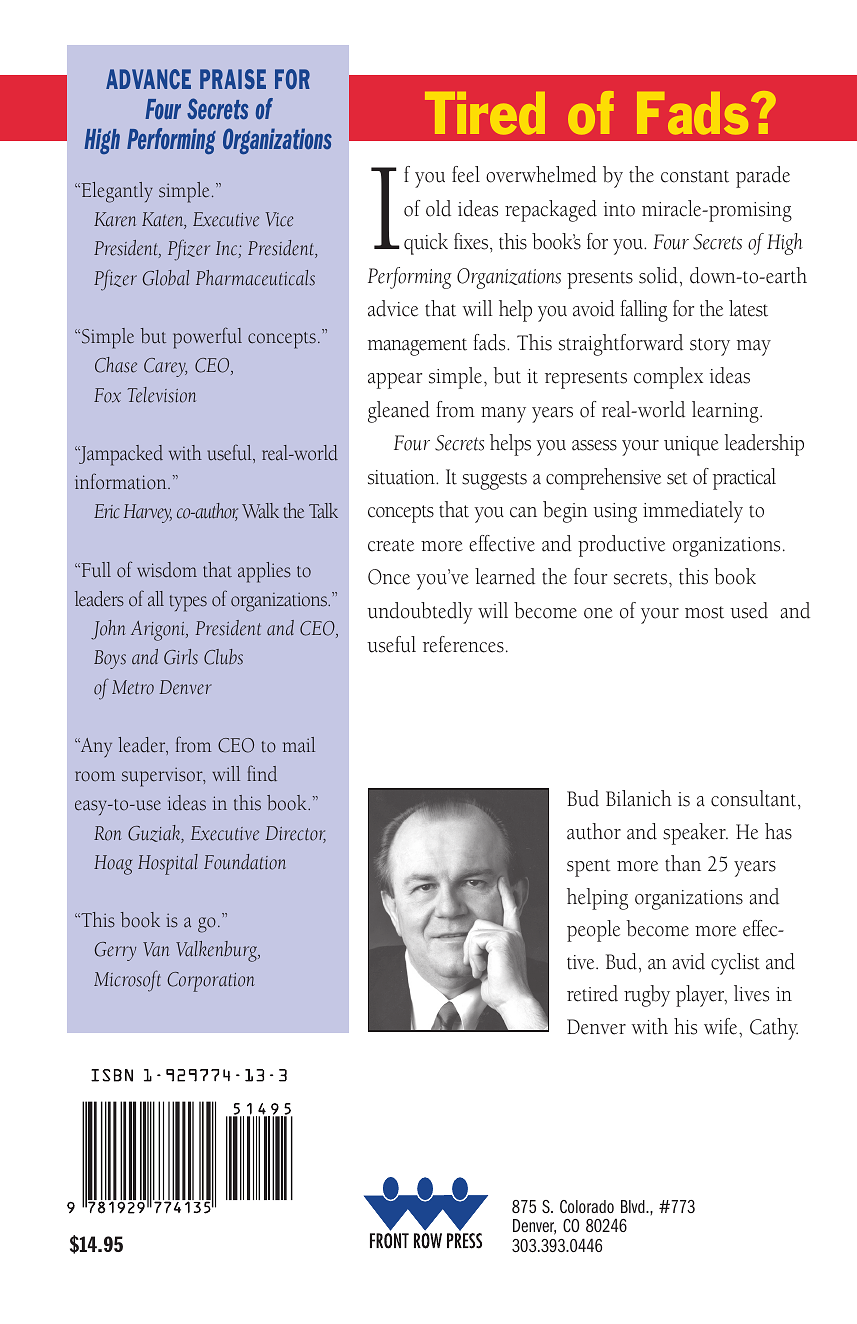  I want to click on Hospital, so click(168, 864).
